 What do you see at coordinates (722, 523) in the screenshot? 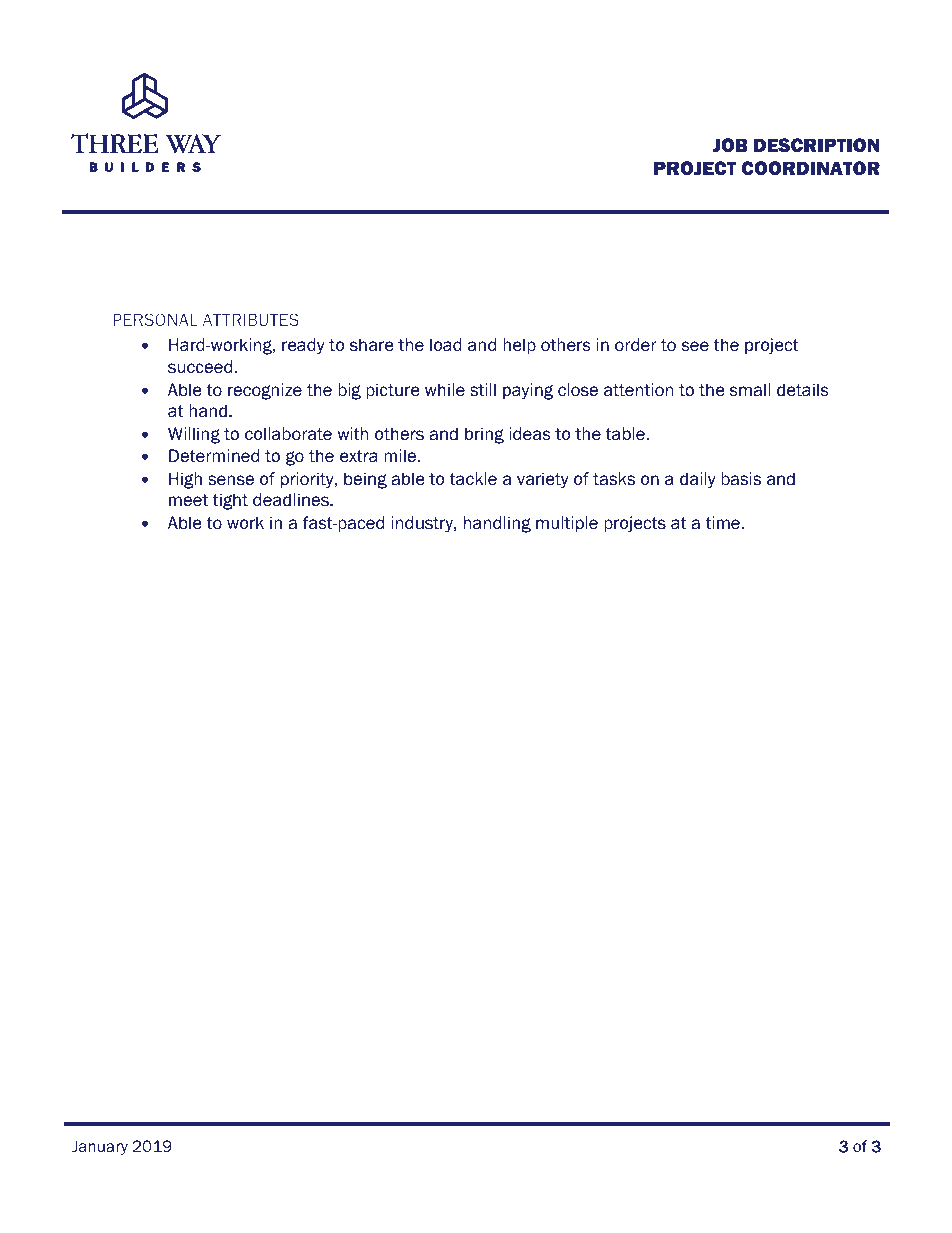
I see `time` at bounding box center [722, 523].
